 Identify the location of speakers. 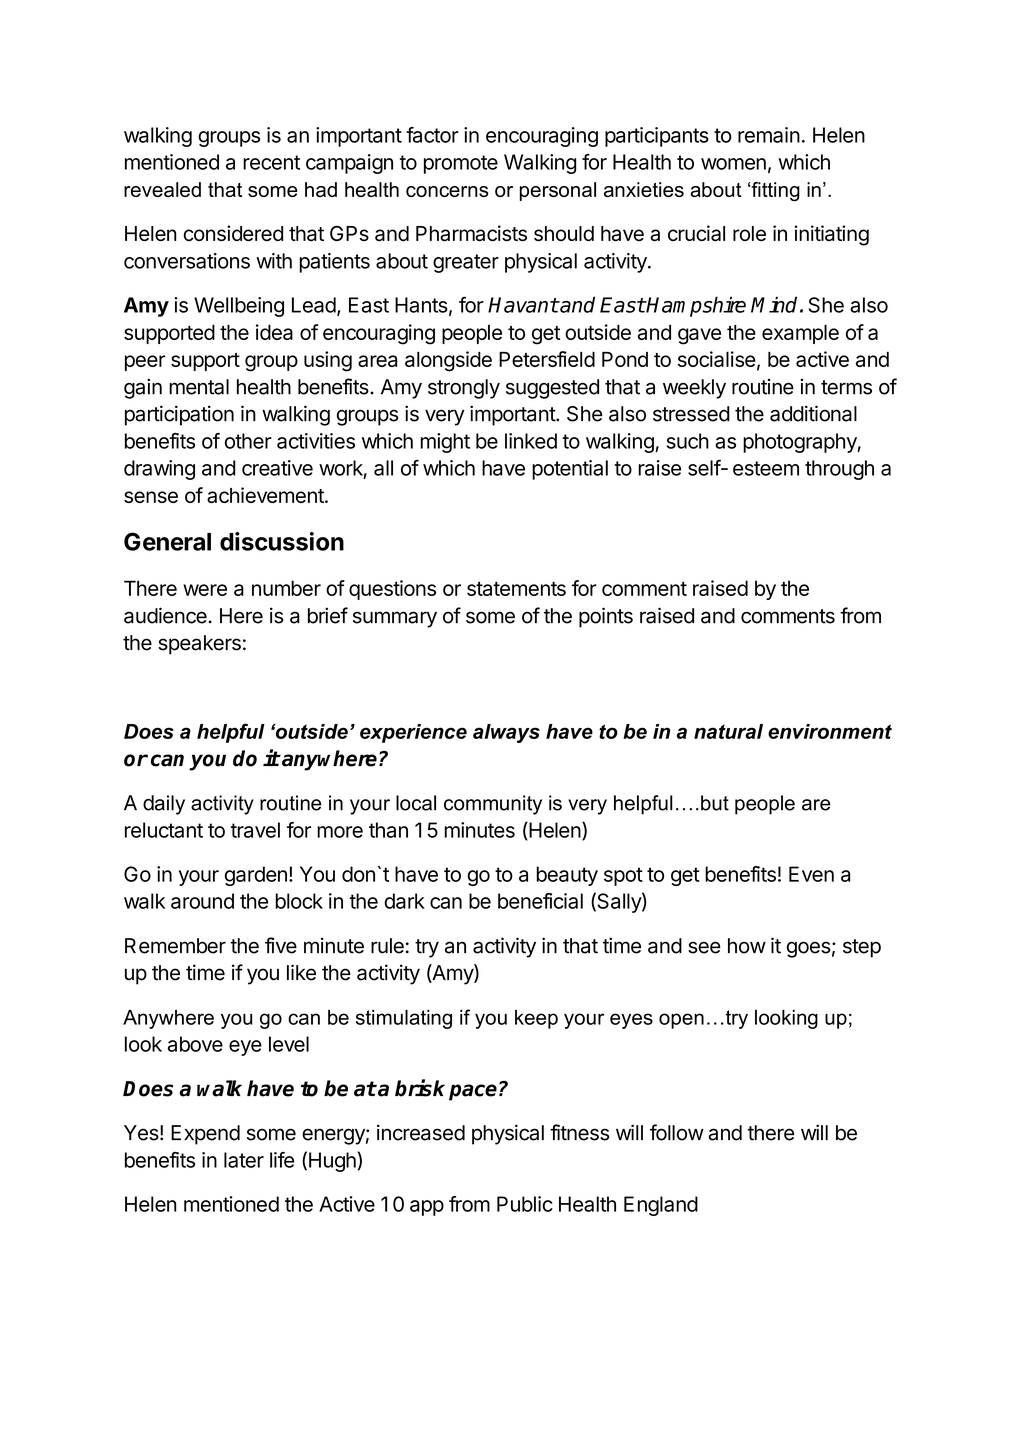
(199, 645).
